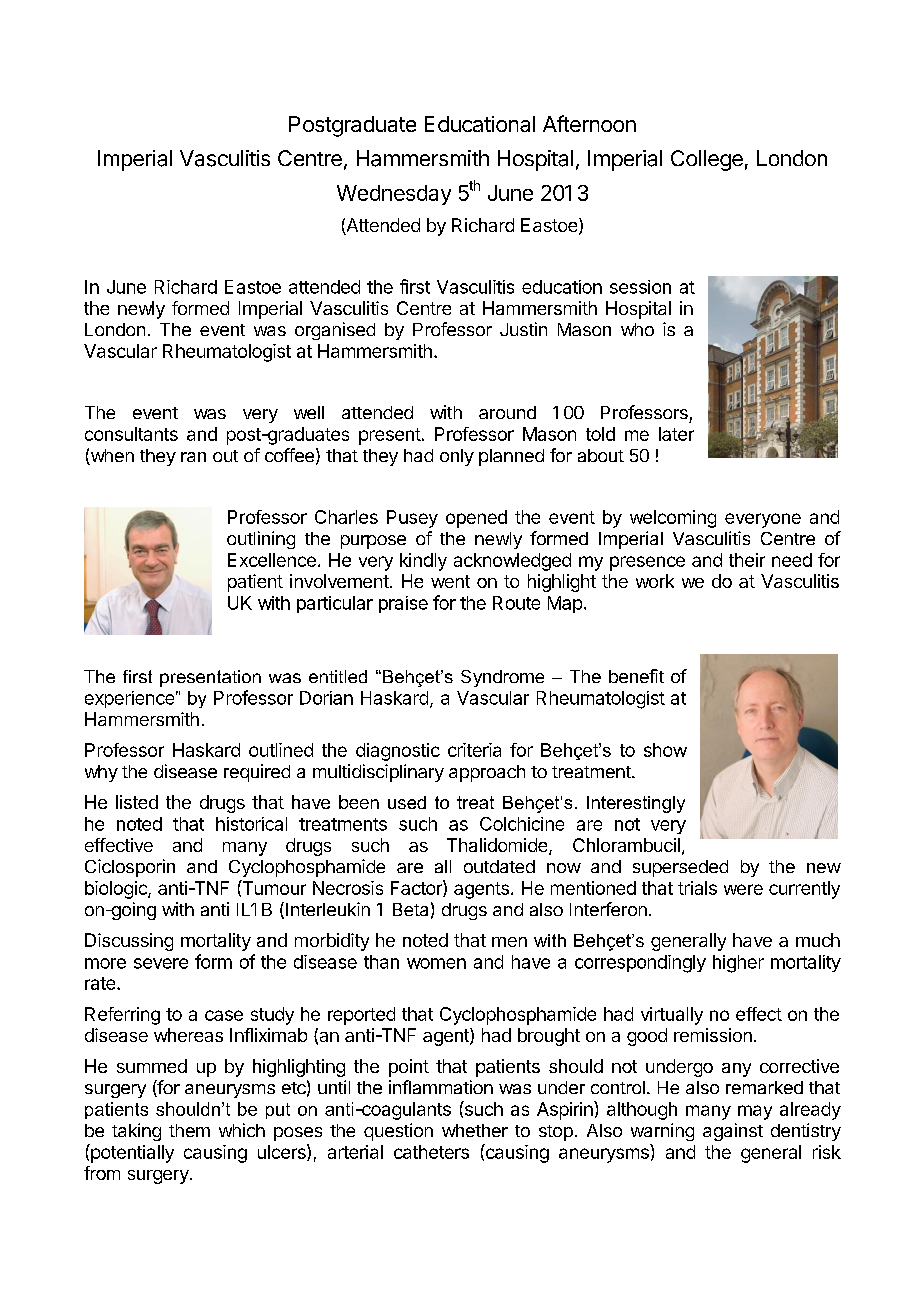  Describe the element at coordinates (589, 123) in the document. I see `Afternoon` at that location.
